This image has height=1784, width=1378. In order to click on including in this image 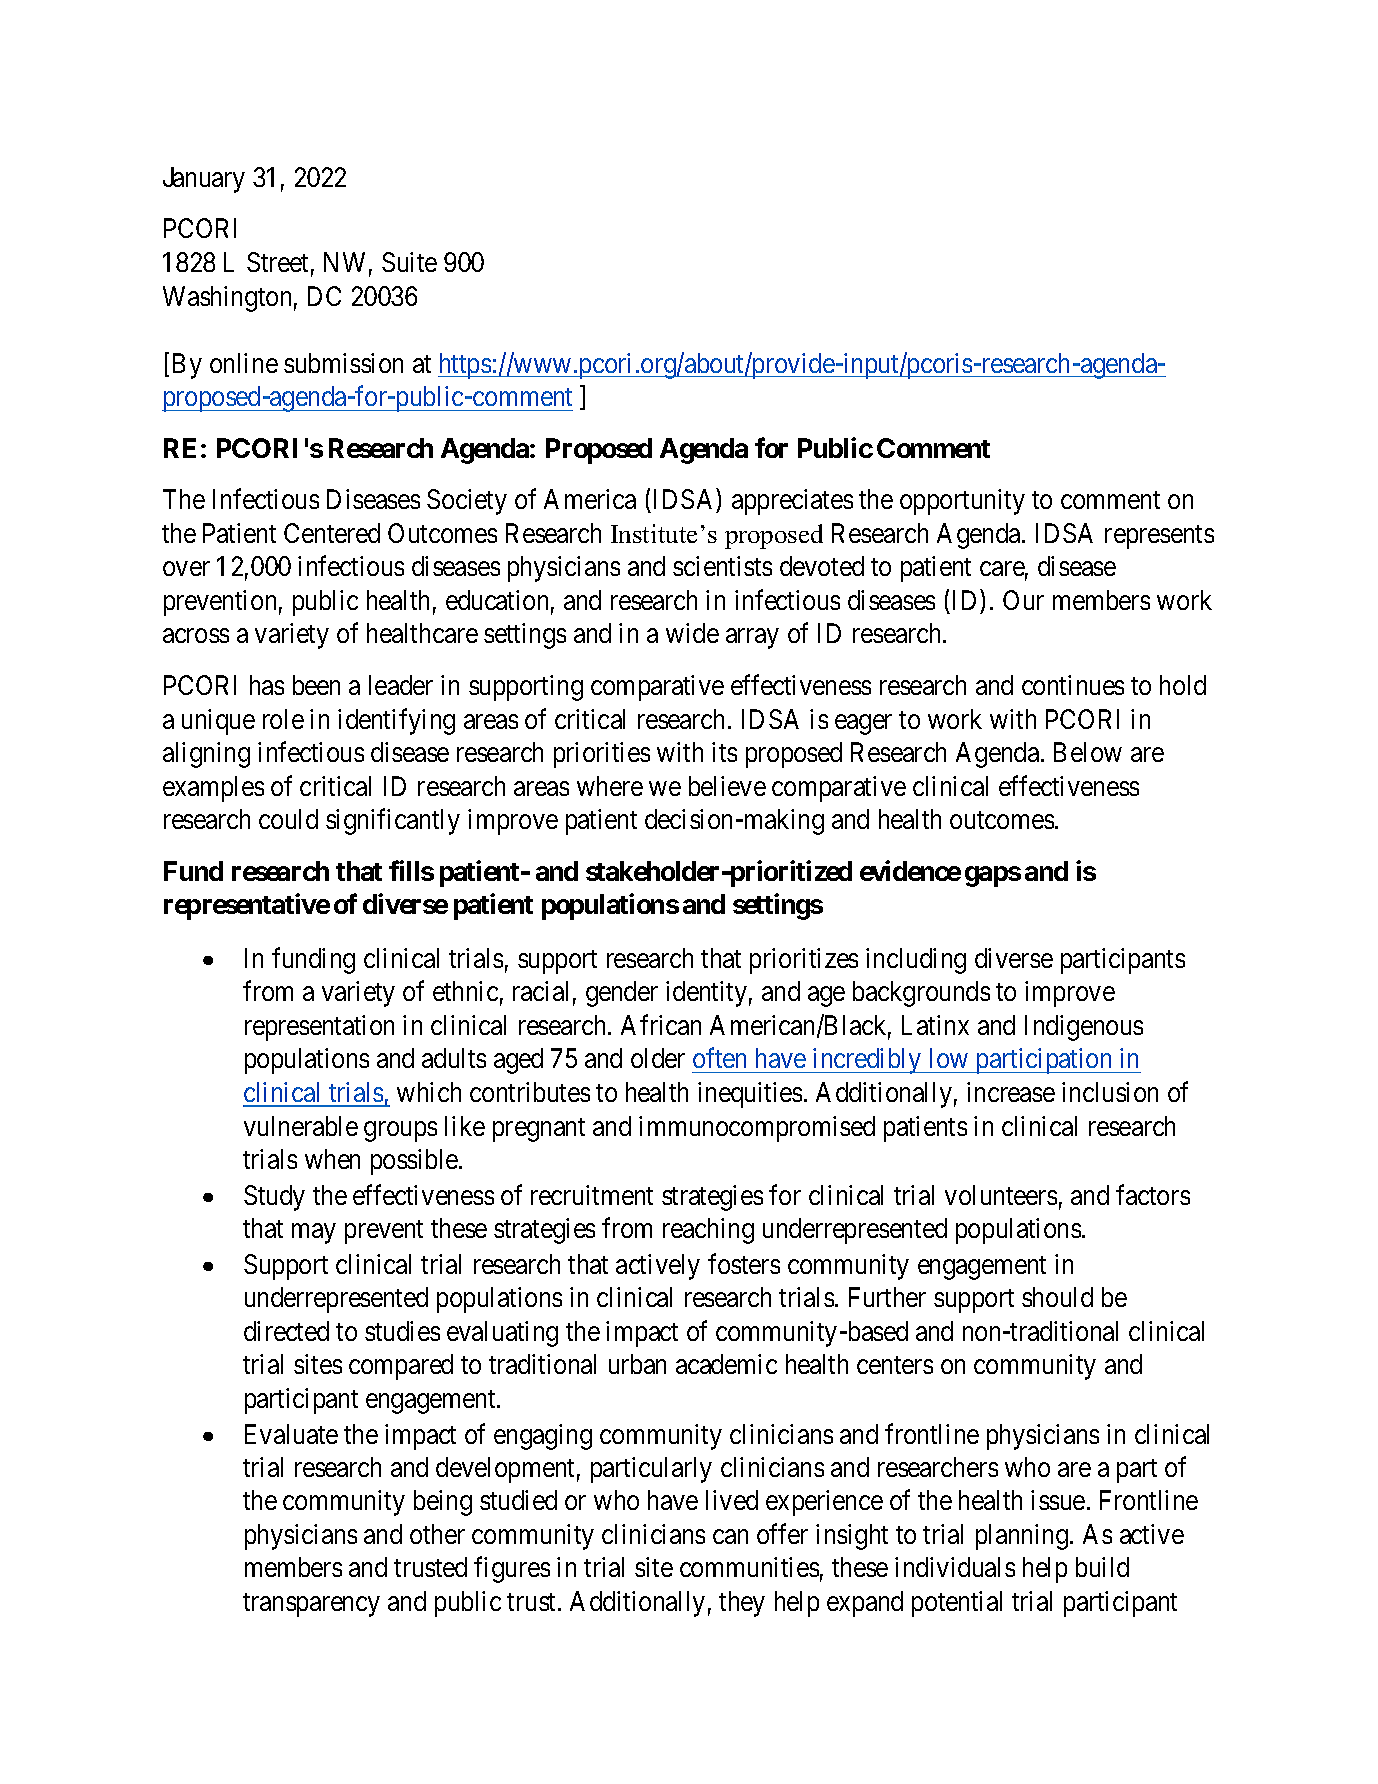, I will do `click(916, 961)`.
